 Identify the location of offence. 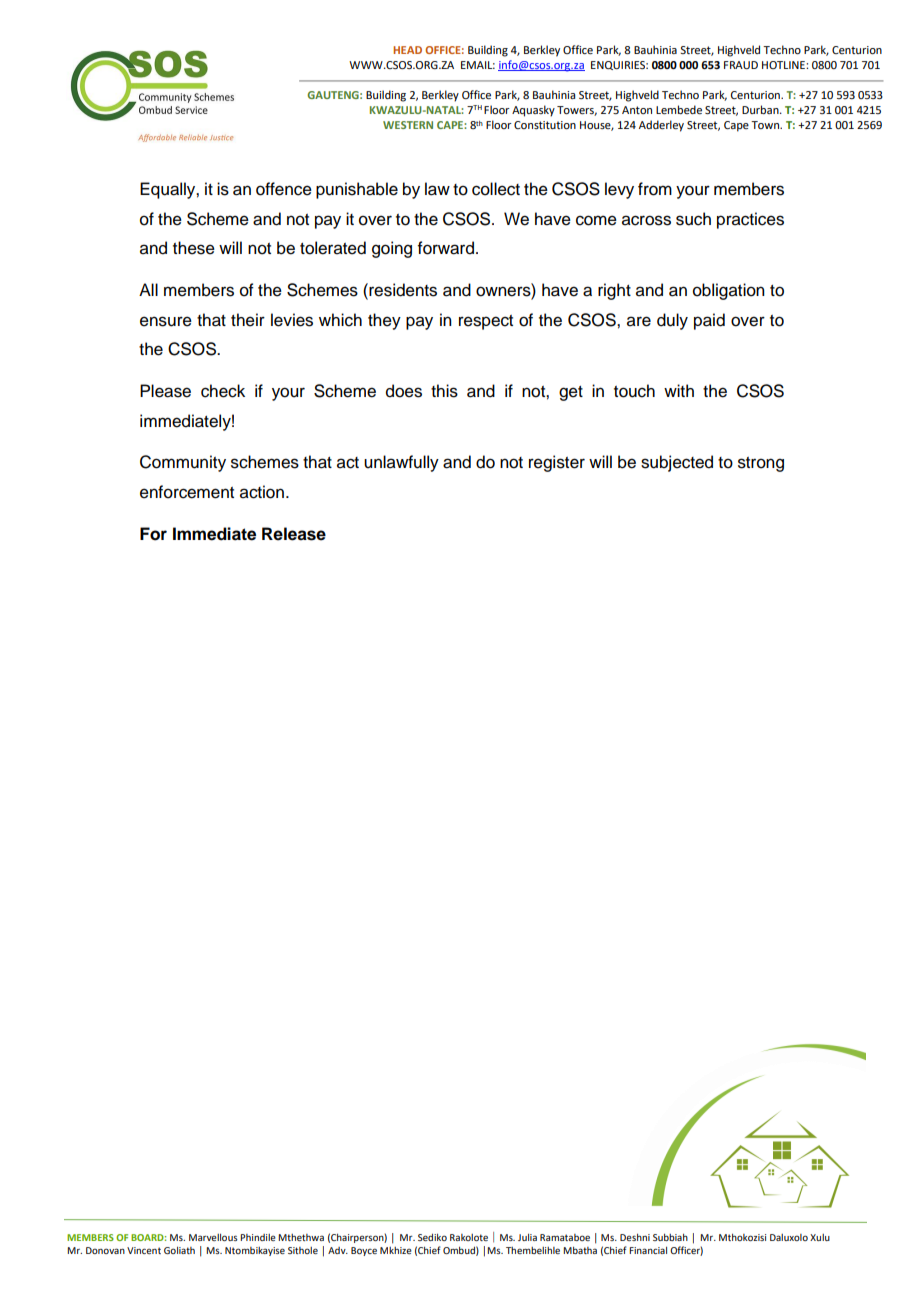
(284, 189).
